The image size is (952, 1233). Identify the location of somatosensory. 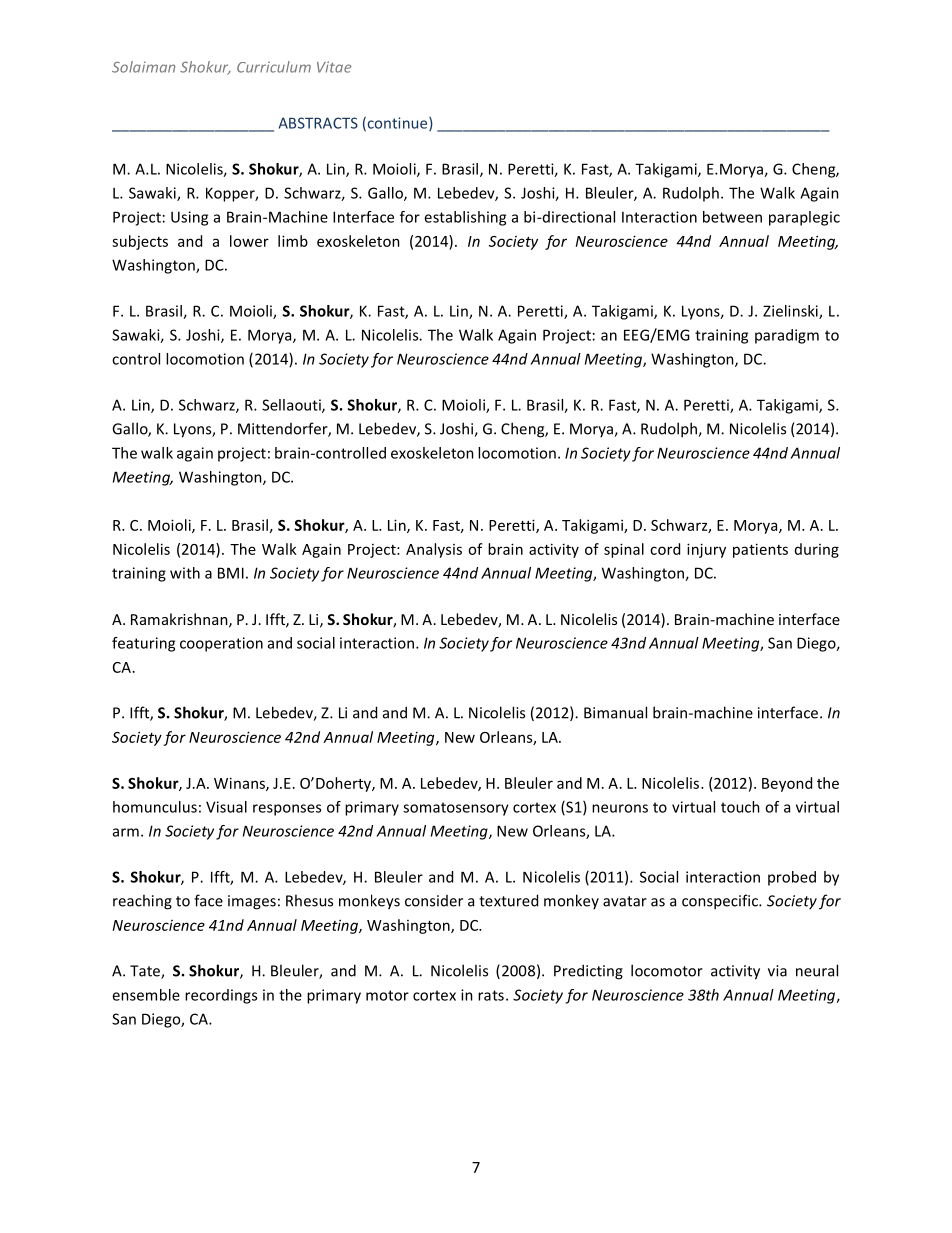
(456, 809).
